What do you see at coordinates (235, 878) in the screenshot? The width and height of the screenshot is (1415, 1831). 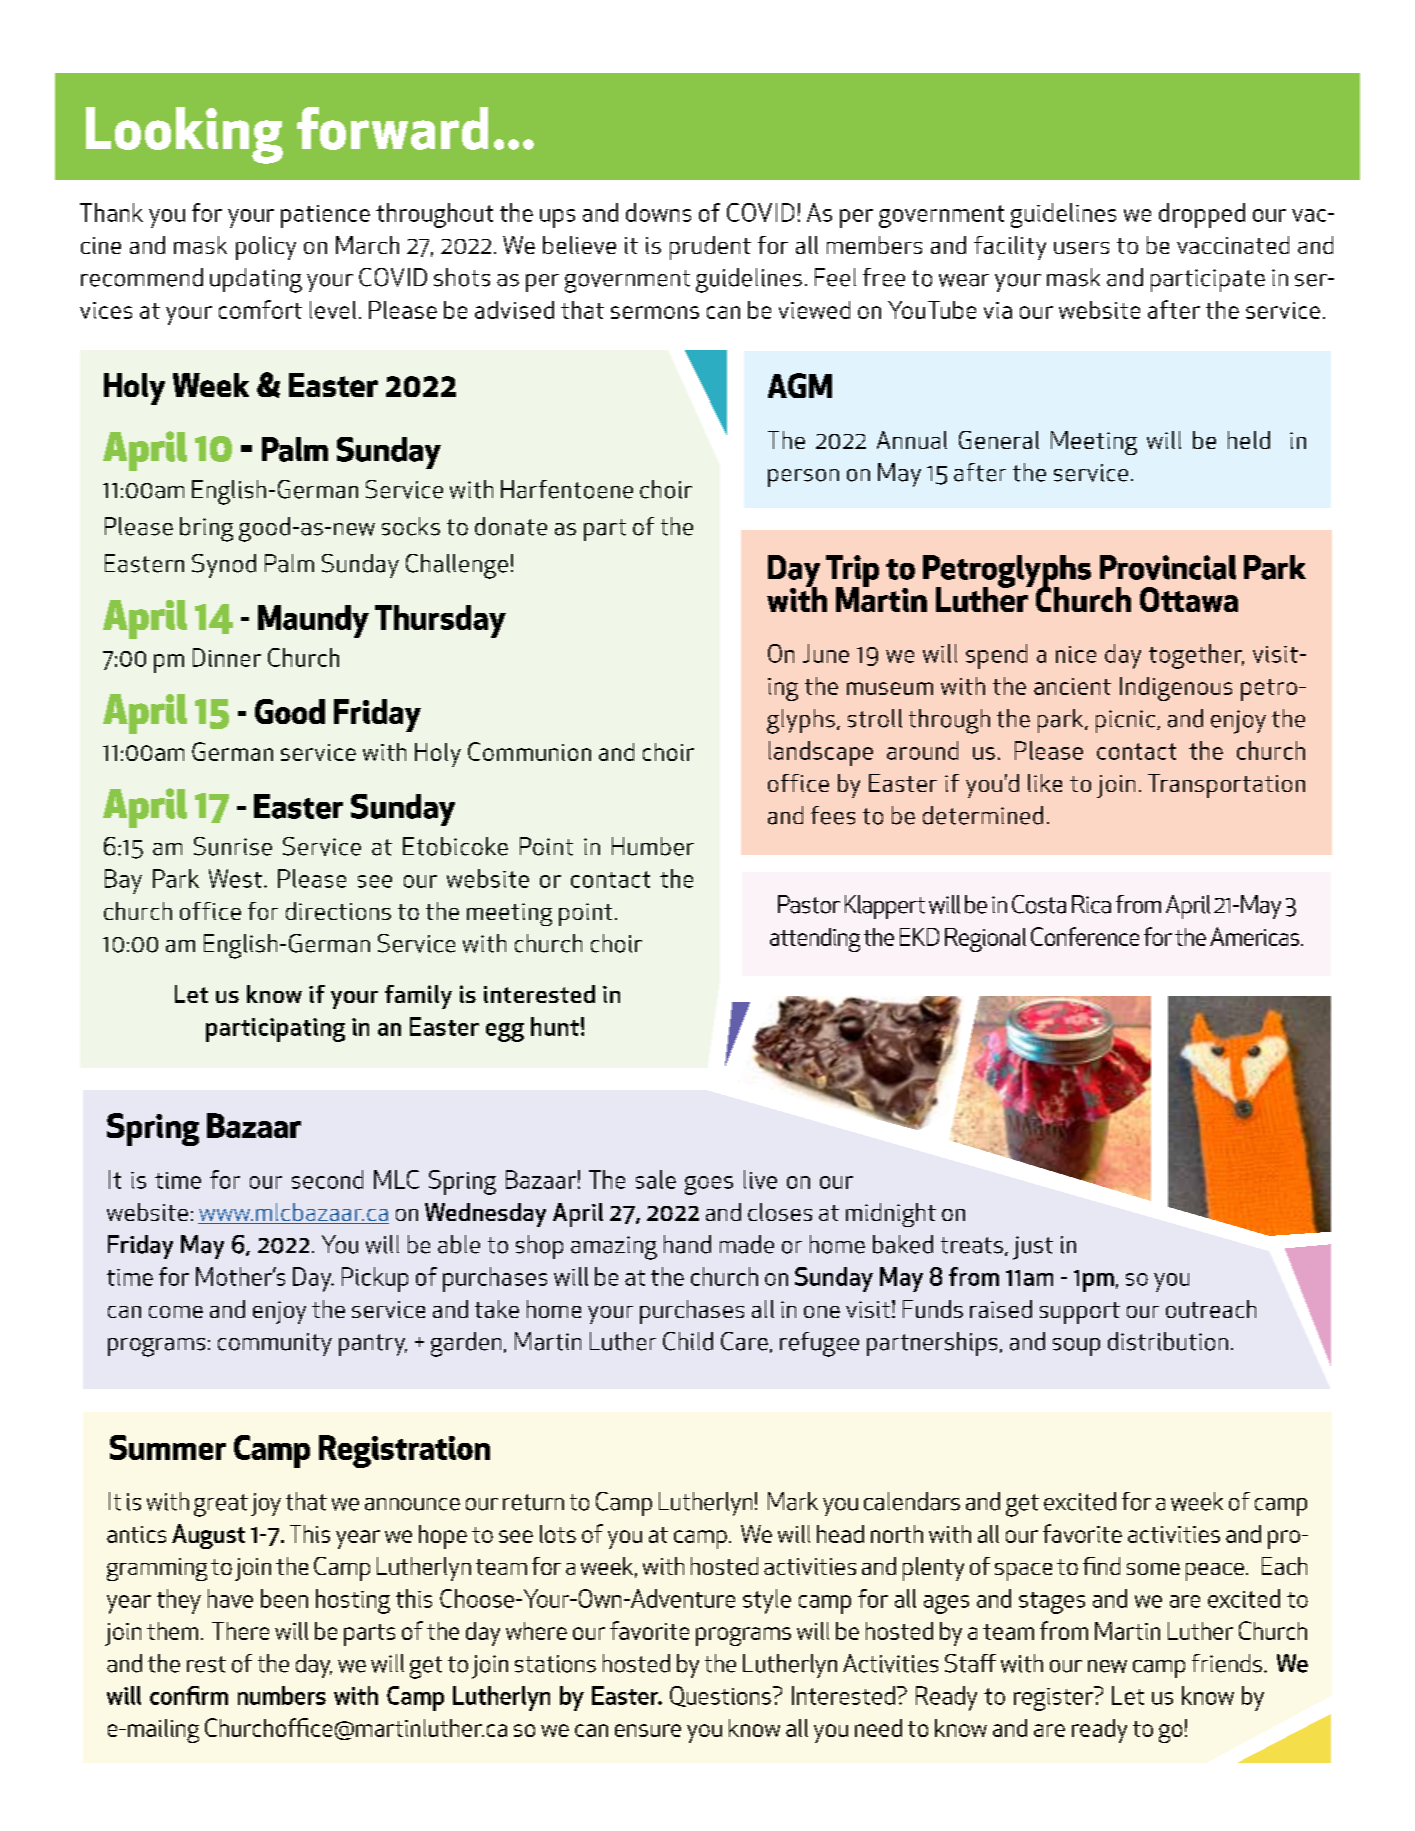 I see `West` at bounding box center [235, 878].
